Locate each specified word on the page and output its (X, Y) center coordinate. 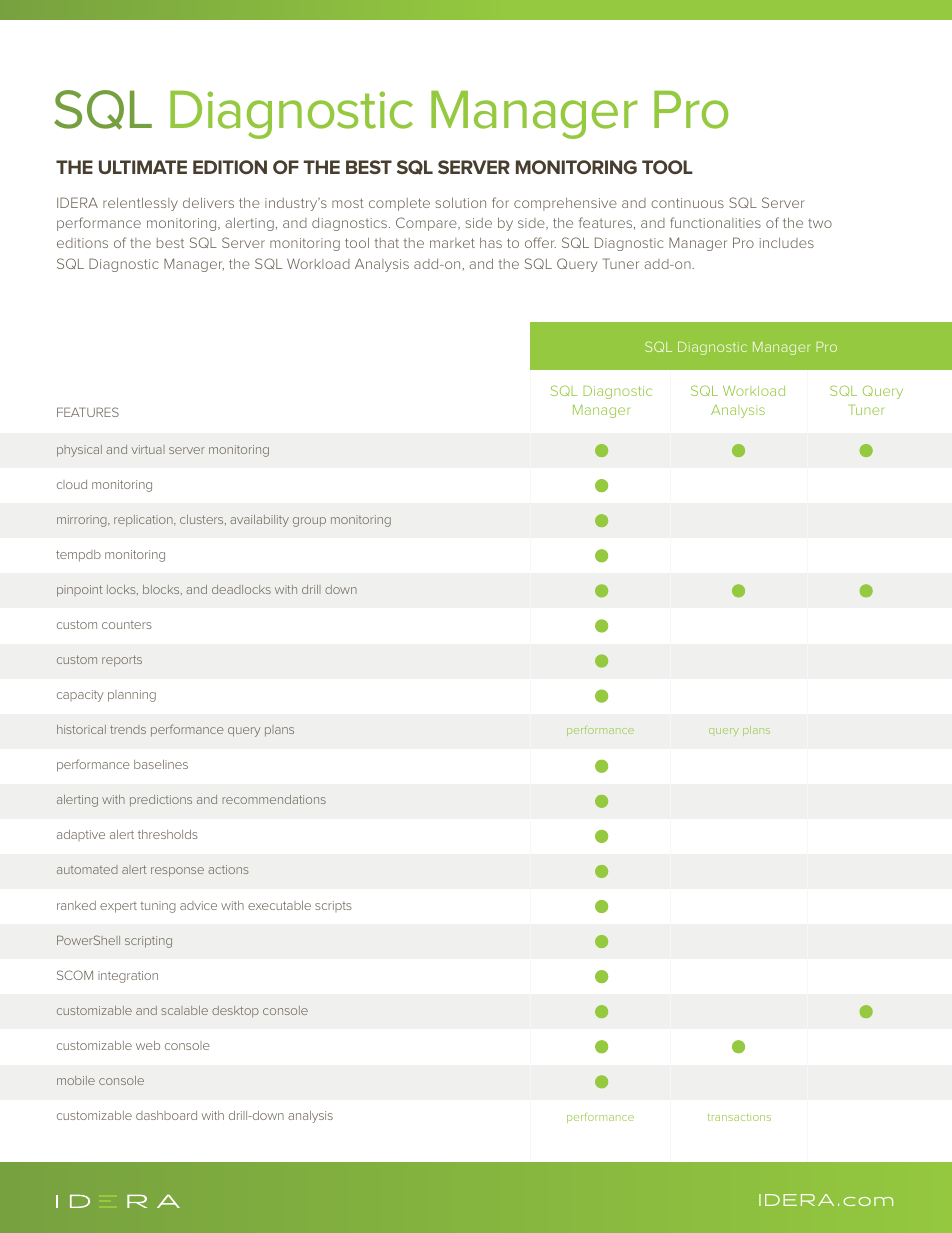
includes (787, 243)
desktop (235, 1012)
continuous (687, 203)
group (309, 522)
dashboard (166, 1115)
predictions (161, 801)
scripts (333, 906)
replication (144, 521)
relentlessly (140, 204)
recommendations (274, 799)
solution (460, 203)
